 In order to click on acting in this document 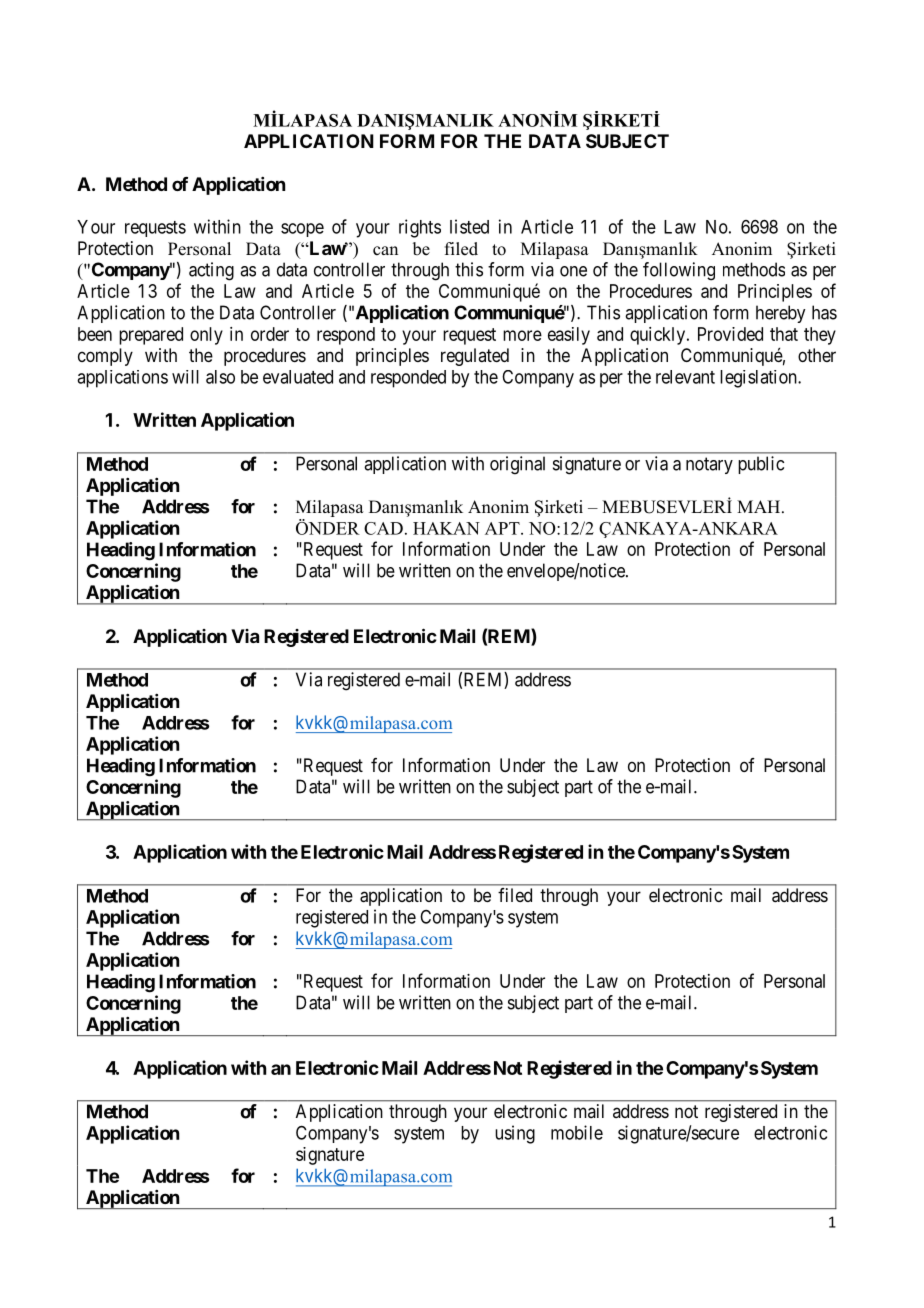, I will do `click(211, 271)`.
